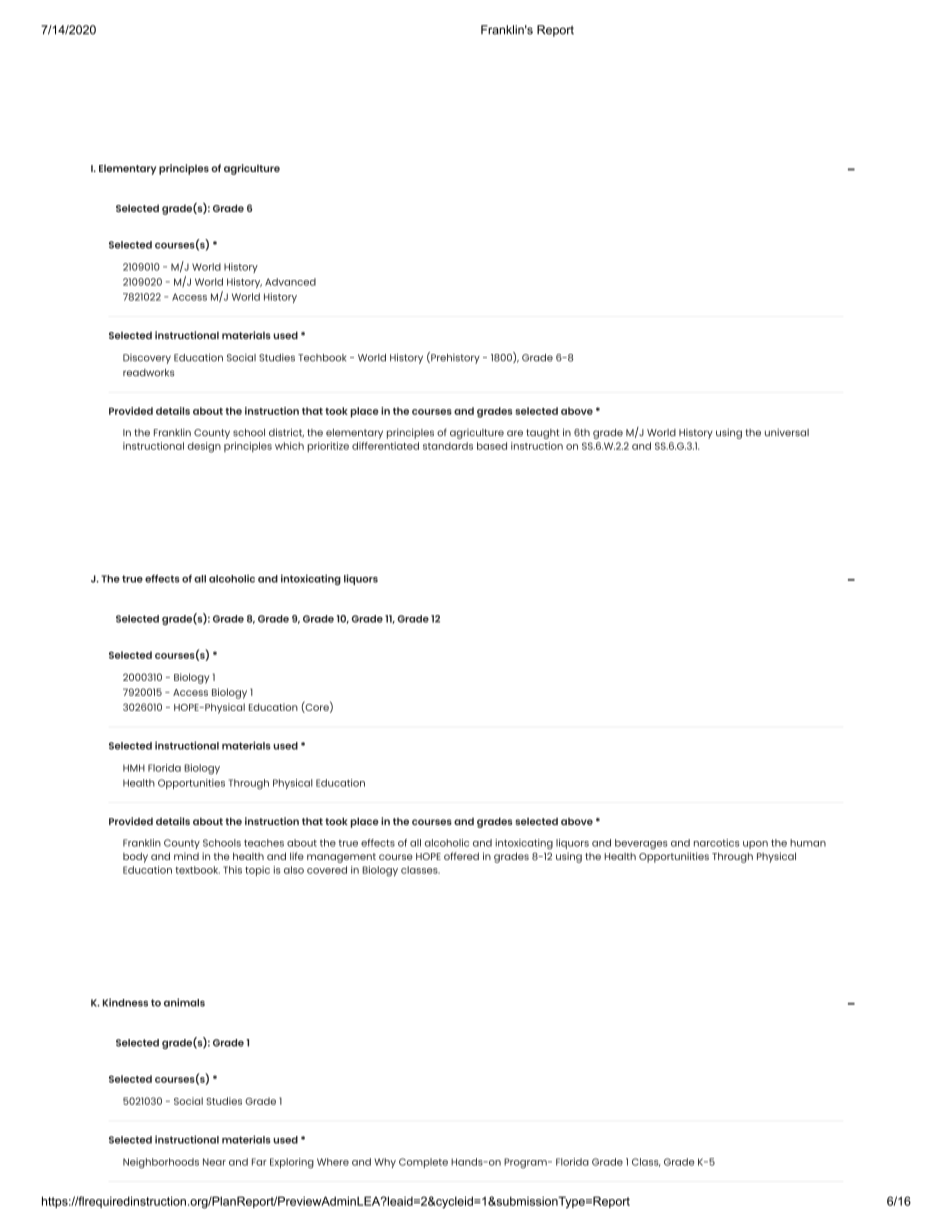 Image resolution: width=952 pixels, height=1232 pixels. I want to click on universal, so click(787, 432).
